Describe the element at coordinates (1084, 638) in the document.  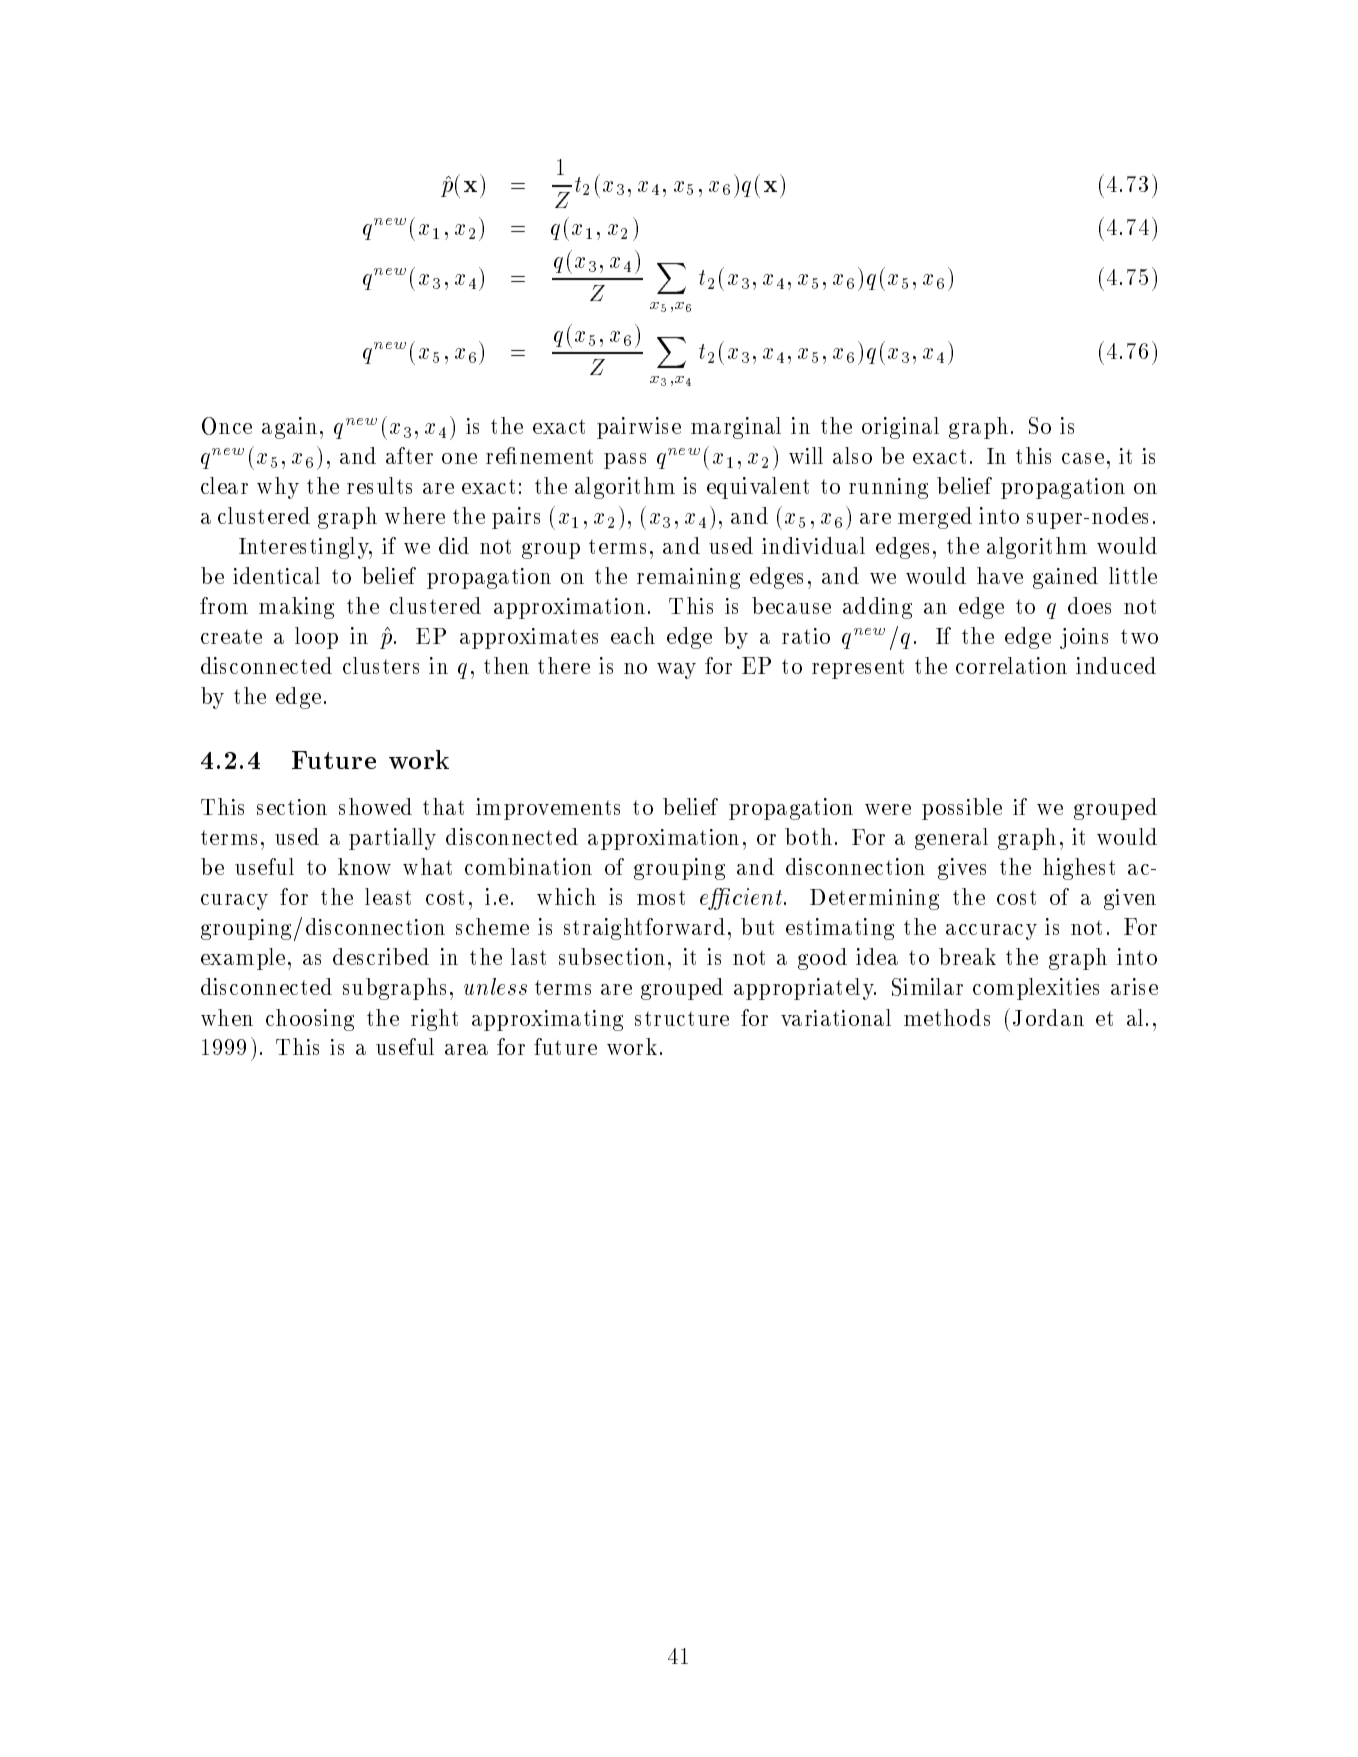
I see `joins` at that location.
